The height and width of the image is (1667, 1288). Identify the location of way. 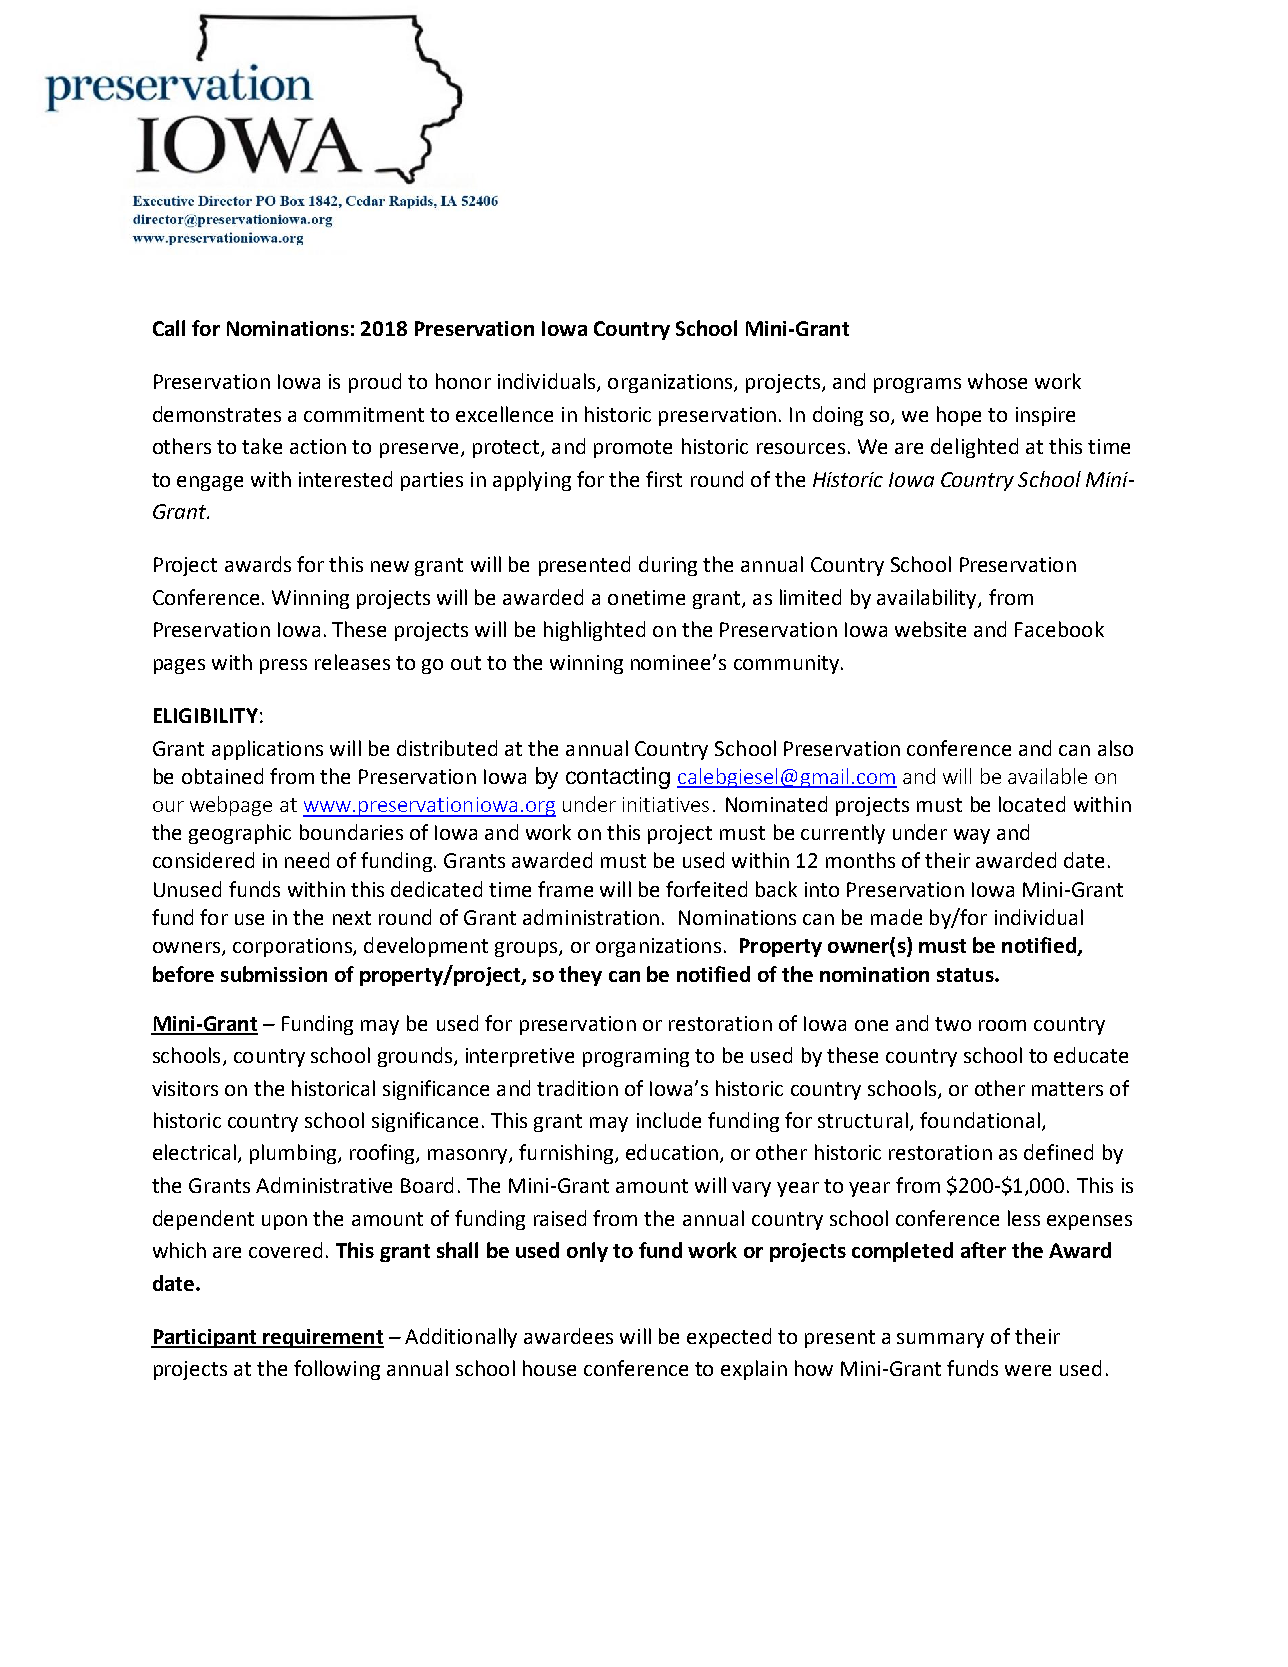
(972, 836).
